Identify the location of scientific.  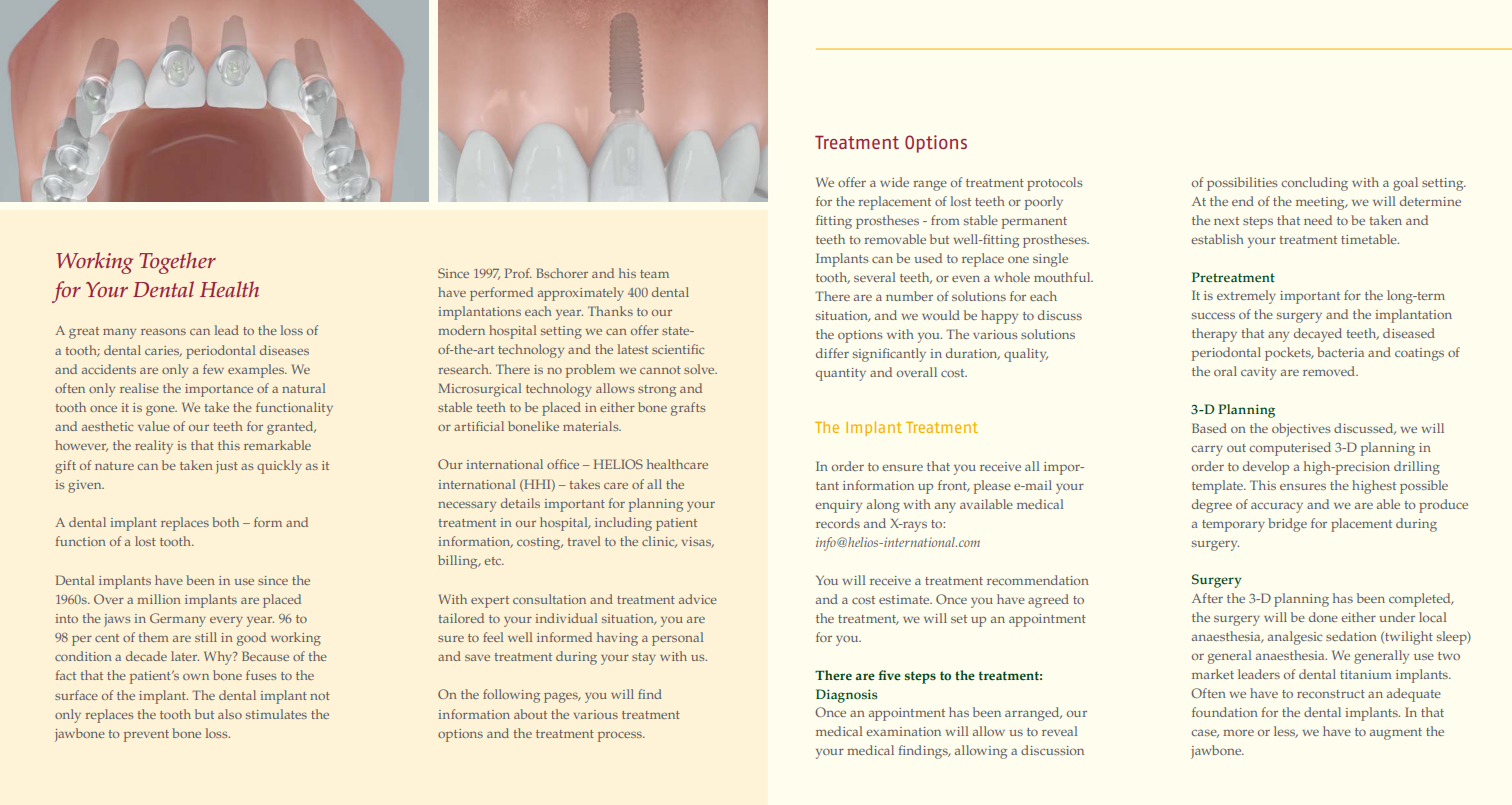
(678, 349).
